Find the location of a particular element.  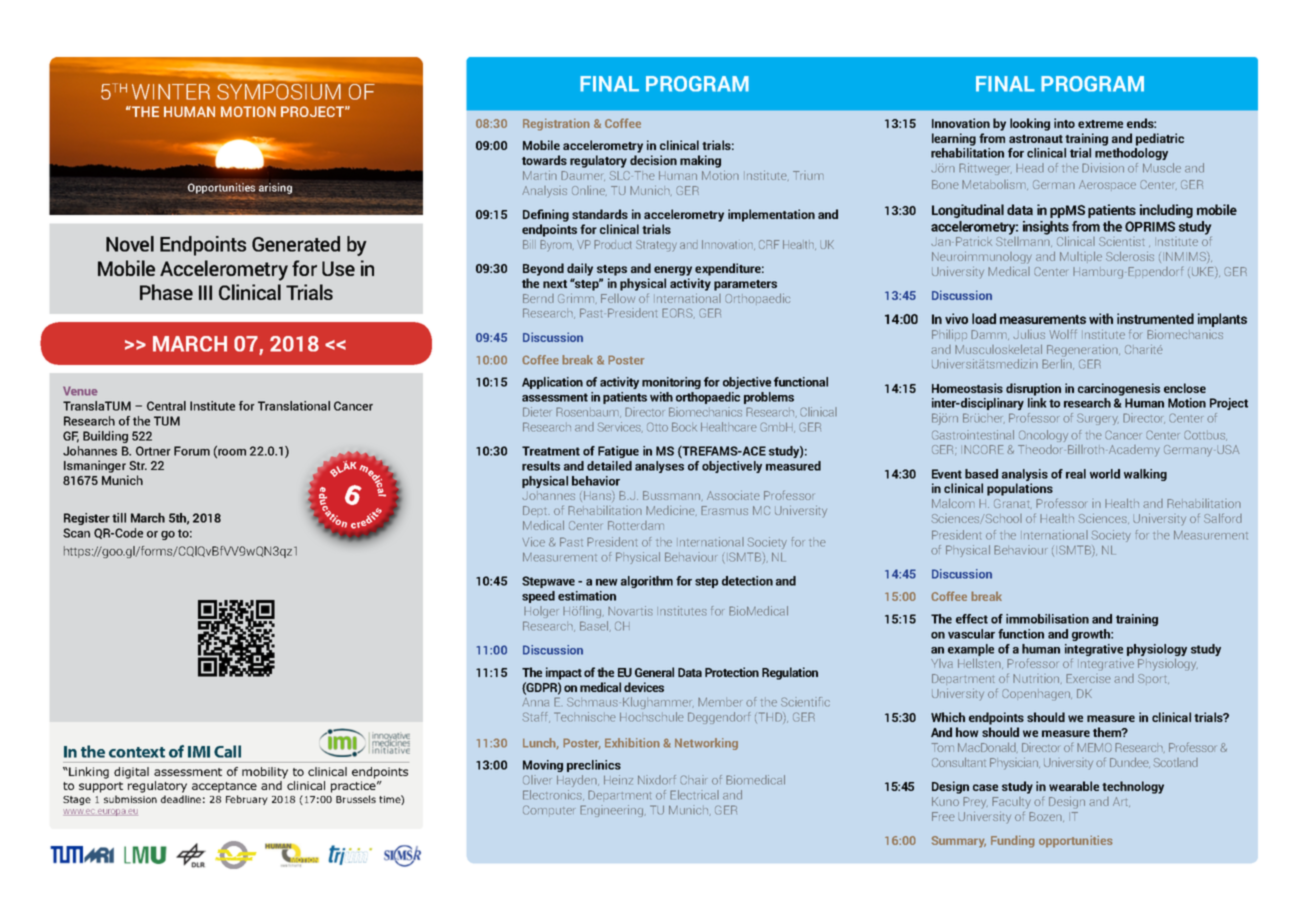

SYMPOSIUM is located at coordinates (279, 92).
